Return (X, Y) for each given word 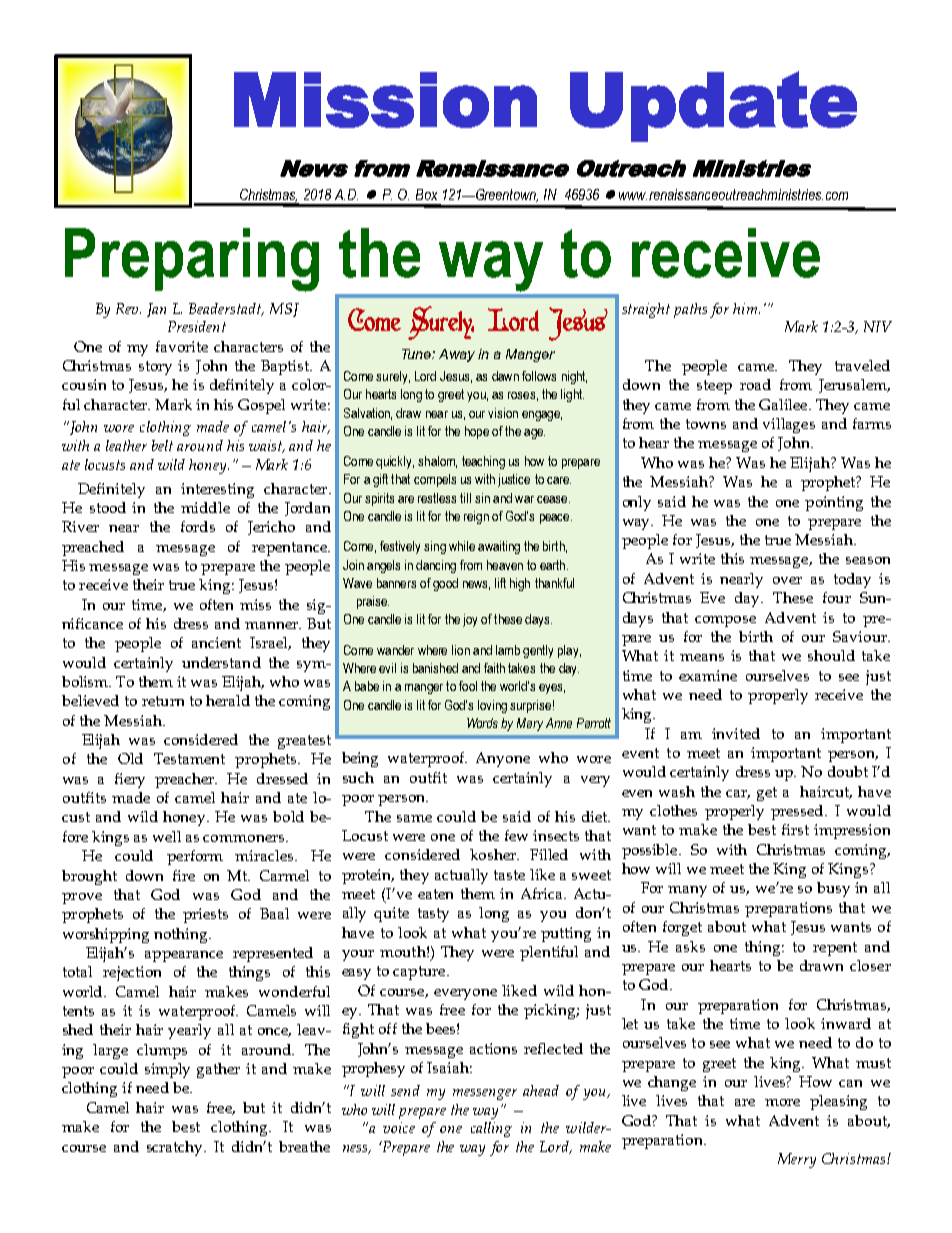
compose (725, 621)
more (782, 1102)
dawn (505, 376)
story (155, 368)
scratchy (176, 1148)
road (755, 384)
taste (509, 875)
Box (426, 194)
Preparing (192, 260)
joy (470, 620)
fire (184, 875)
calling (491, 1129)
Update (713, 106)
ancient (216, 642)
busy (833, 889)
